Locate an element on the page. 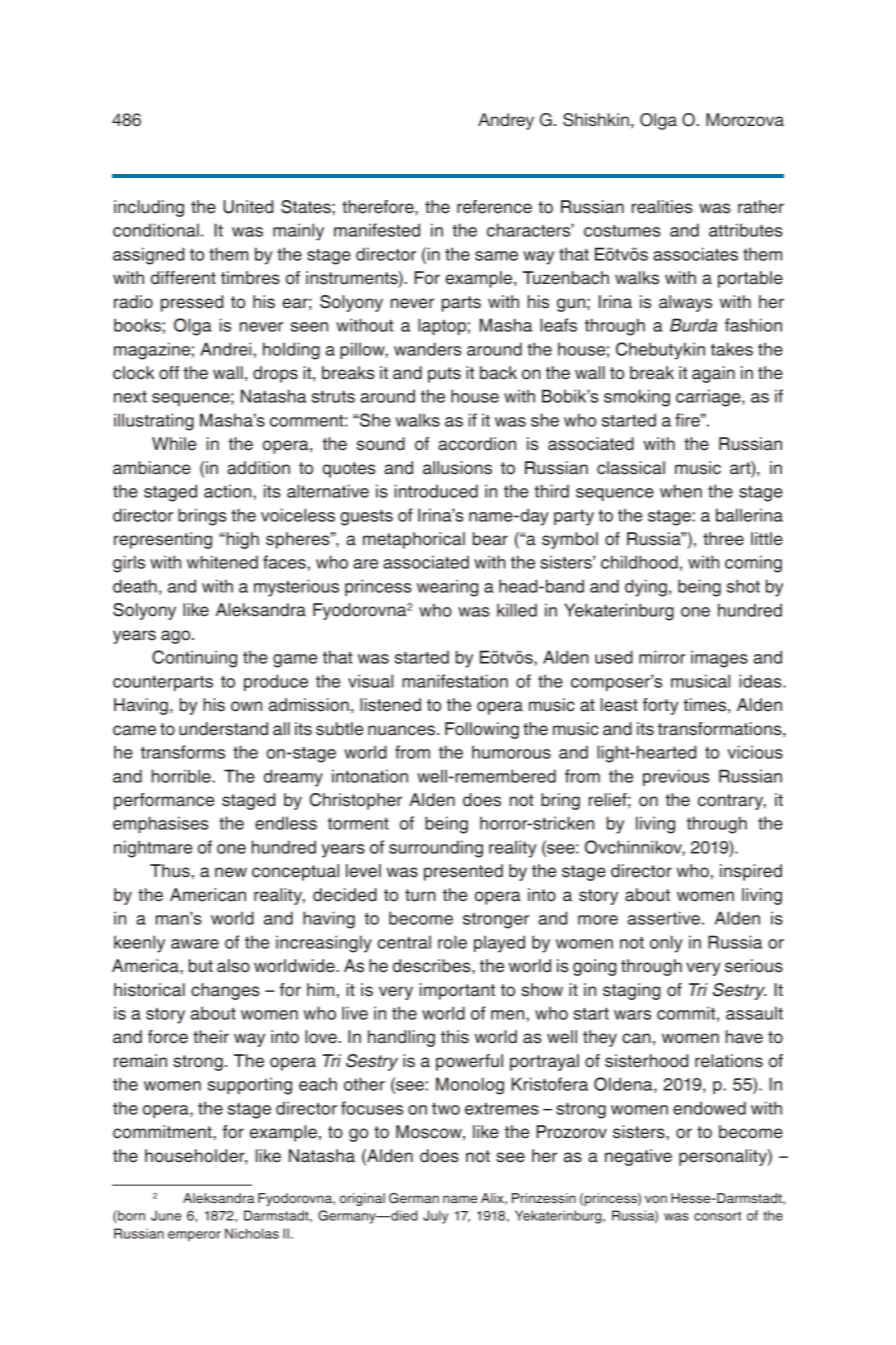 The height and width of the document is (1345, 896). Continuing is located at coordinates (194, 659).
